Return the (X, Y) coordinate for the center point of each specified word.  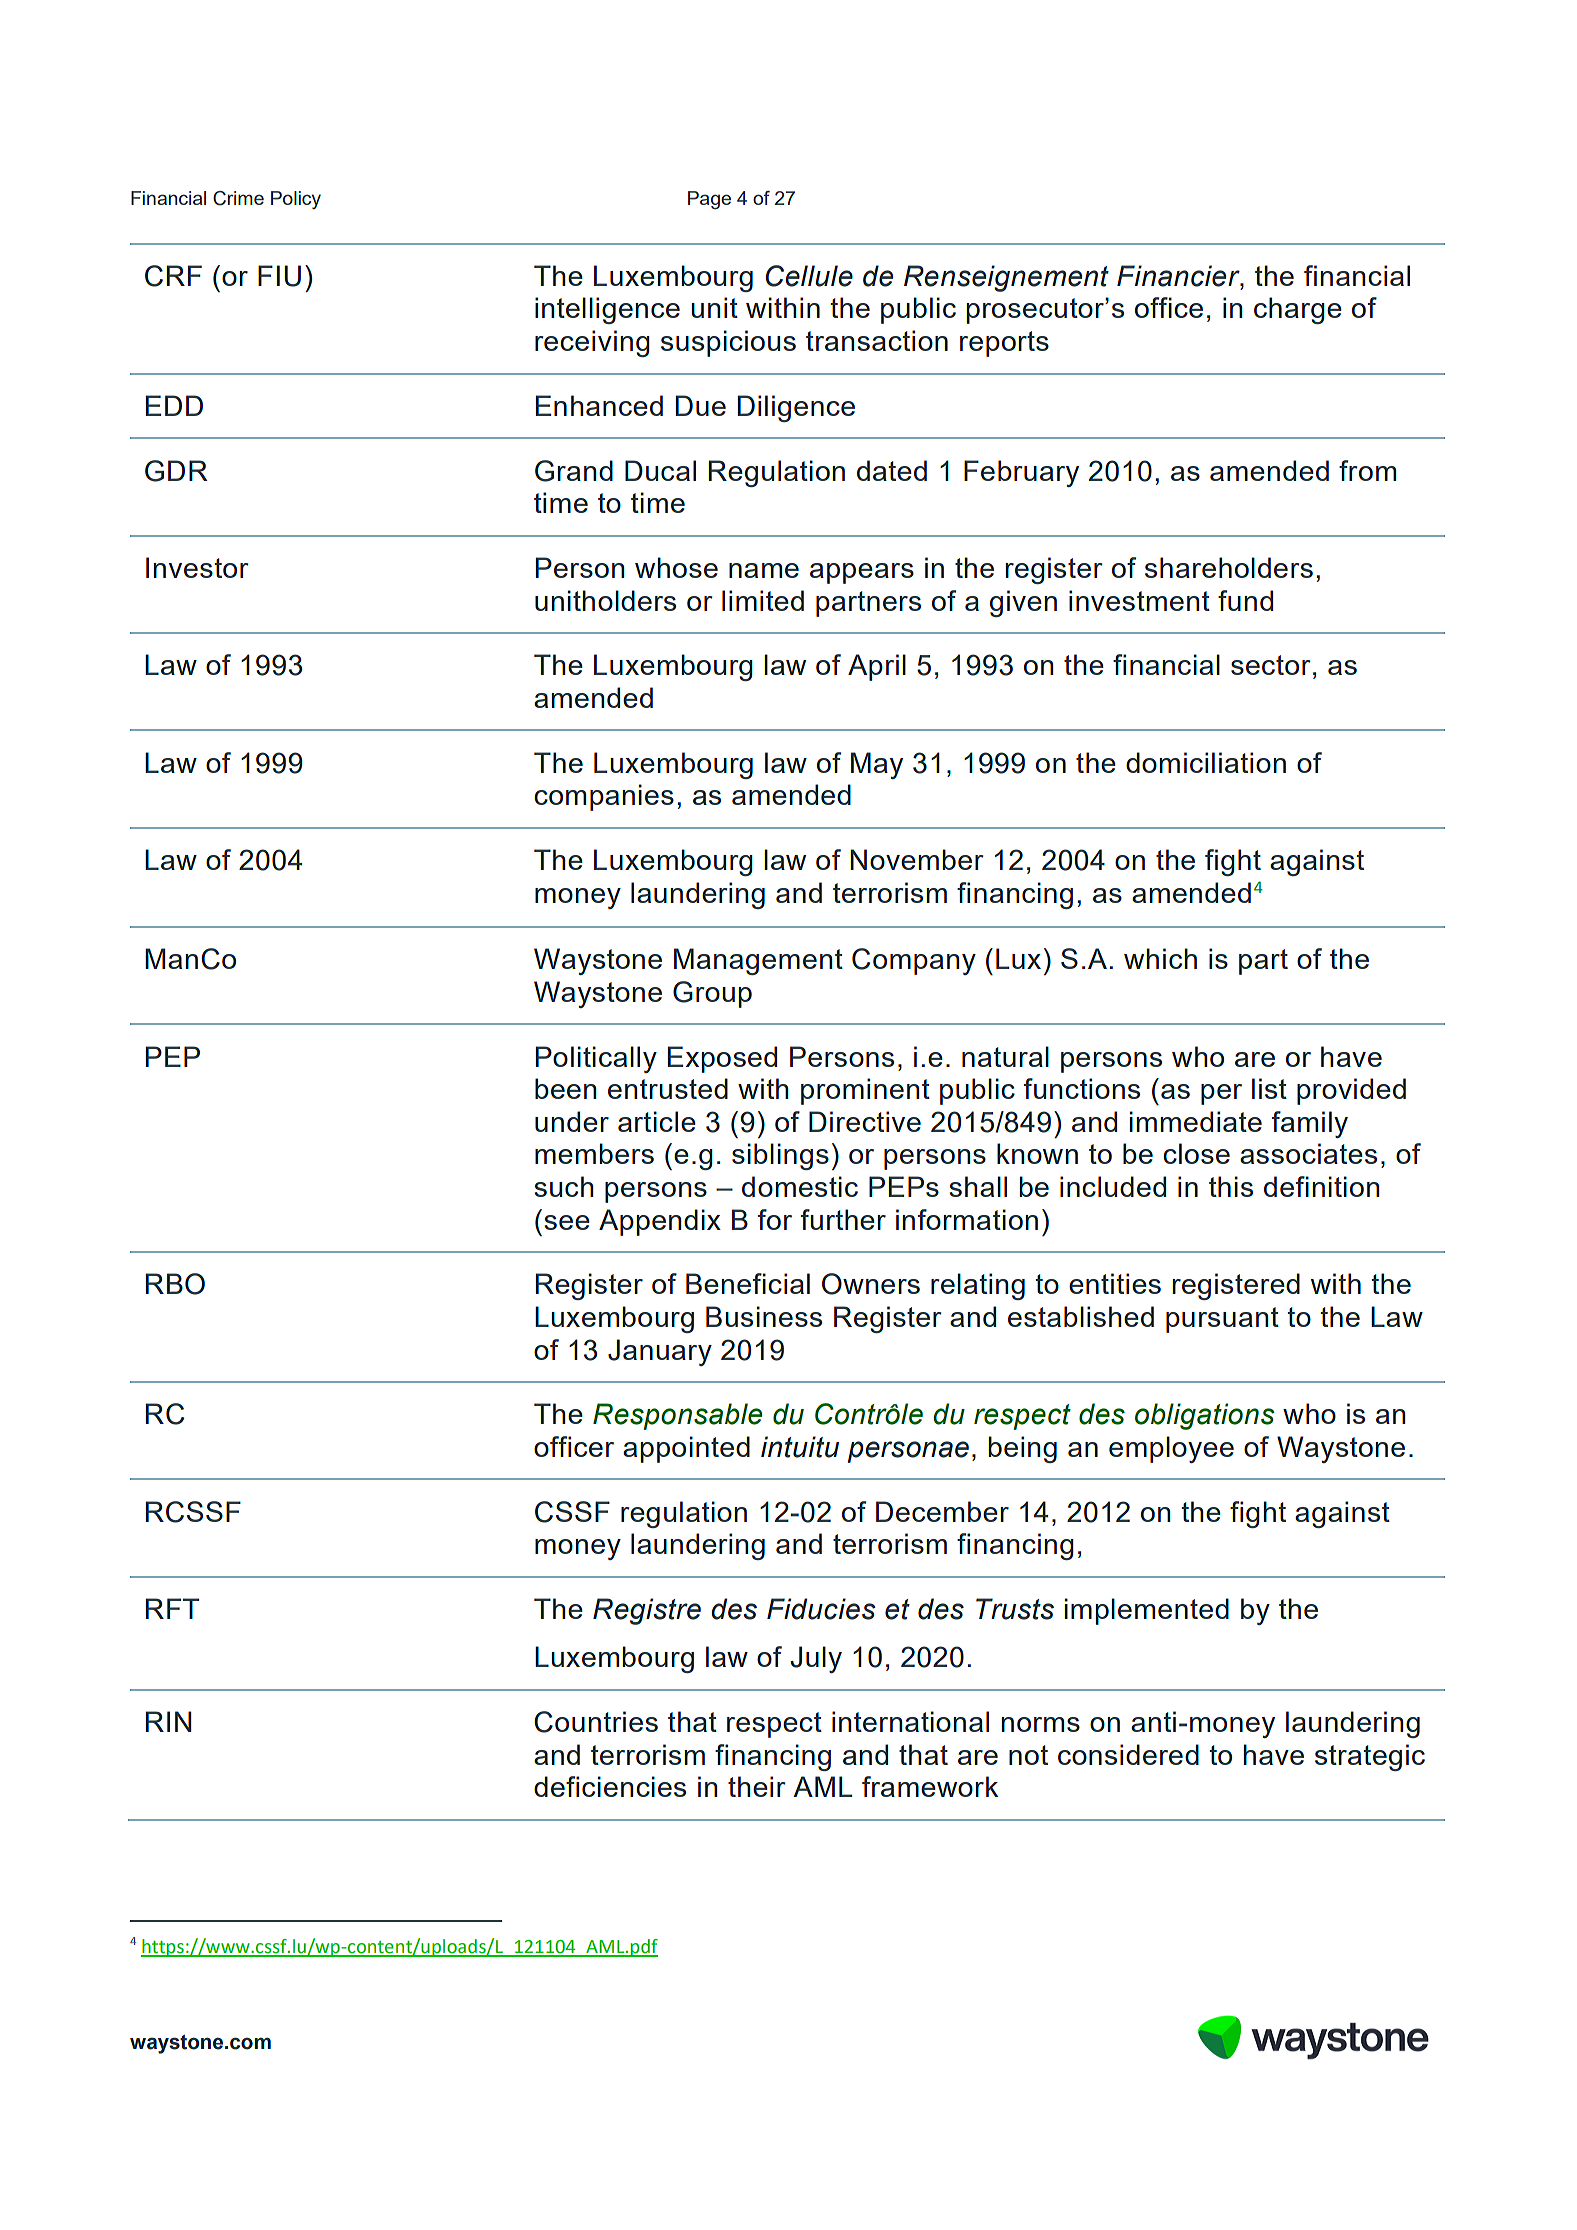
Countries (596, 1722)
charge (1298, 310)
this (1231, 1186)
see (567, 1222)
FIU (279, 276)
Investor (197, 567)
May (877, 765)
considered (1128, 1754)
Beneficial (748, 1283)
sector (1271, 665)
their (757, 1786)
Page (709, 200)
